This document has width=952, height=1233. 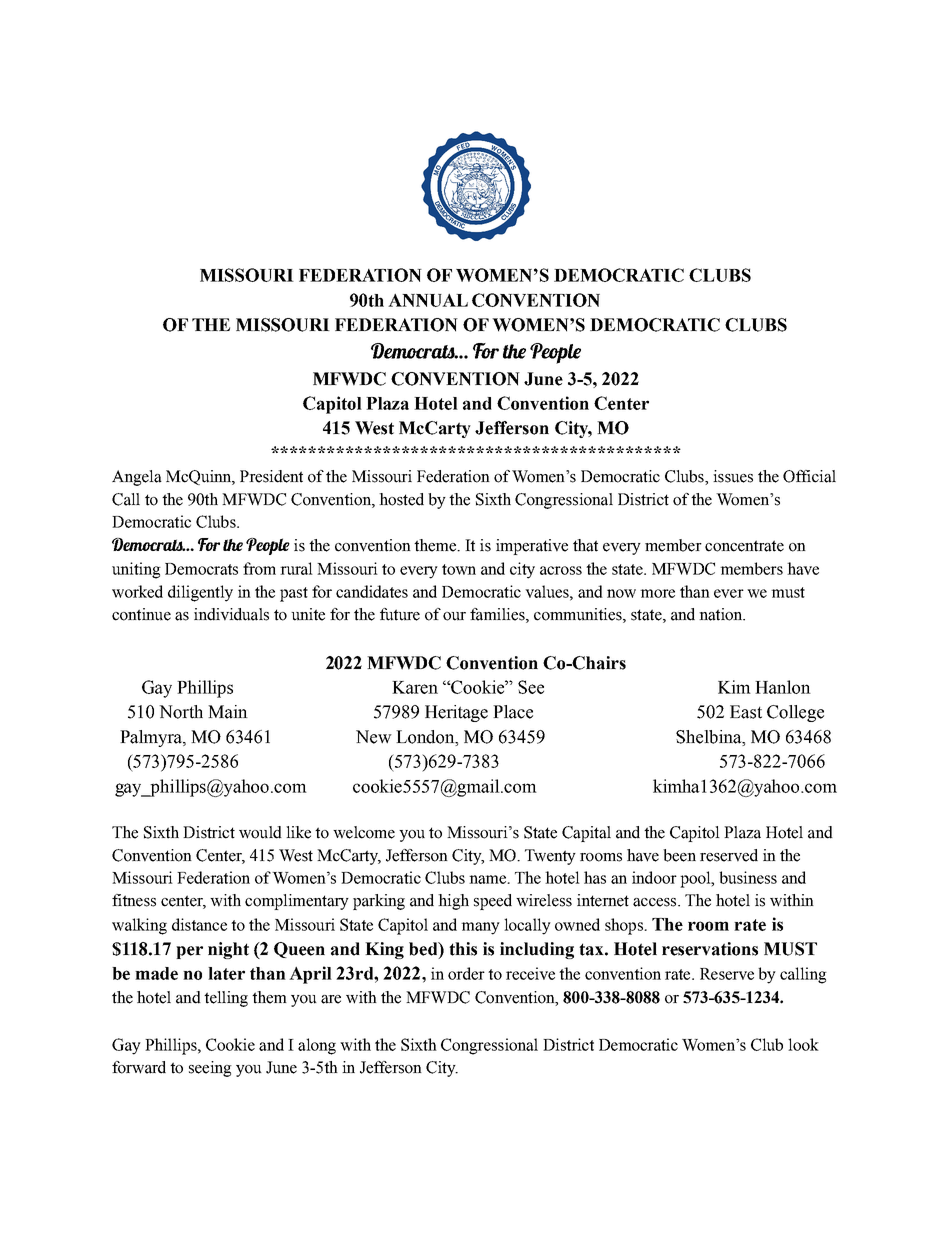 What do you see at coordinates (733, 476) in the document?
I see `issues` at bounding box center [733, 476].
